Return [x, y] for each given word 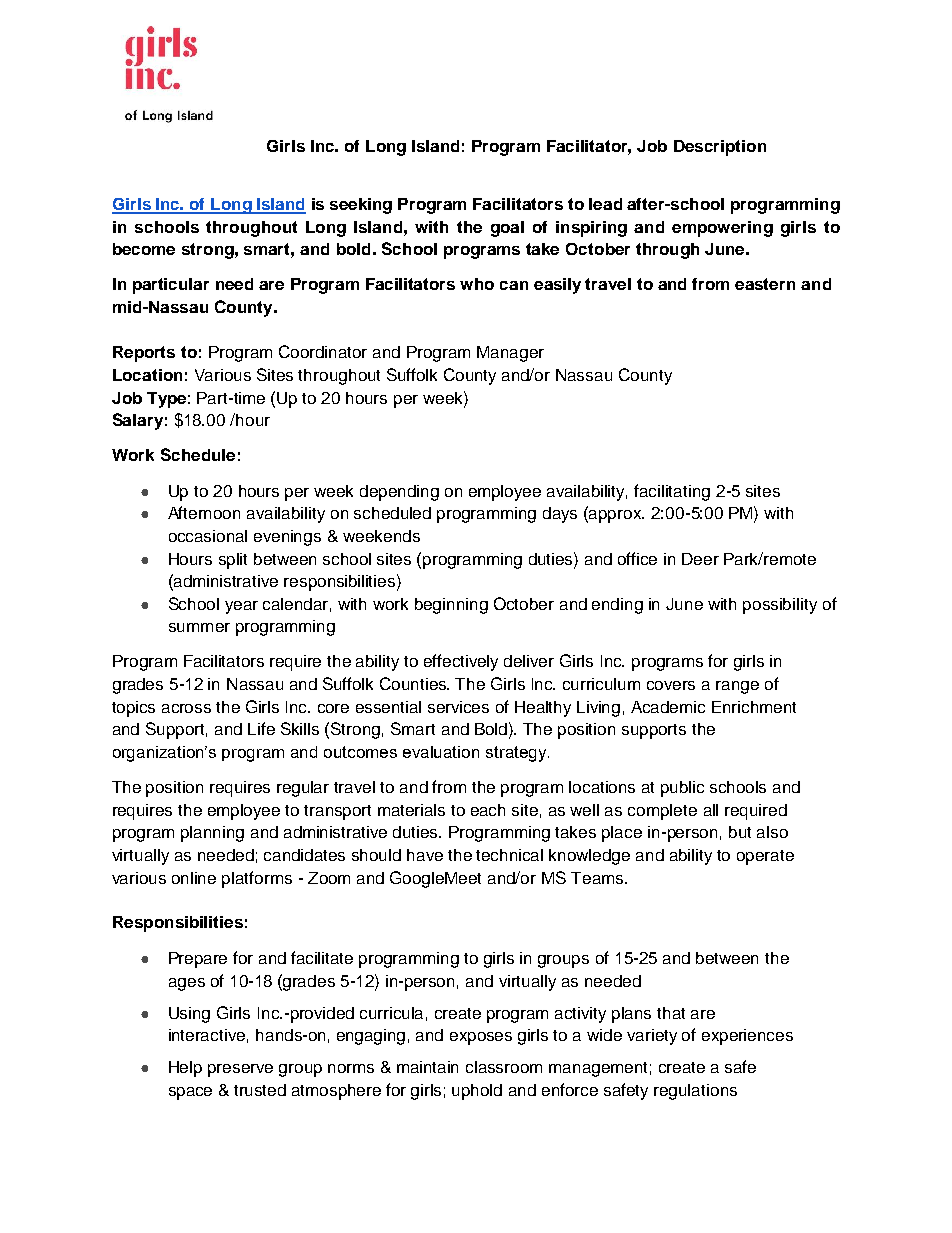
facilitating [672, 492]
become [144, 249]
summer [199, 627]
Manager [510, 354]
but [740, 832]
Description [720, 148]
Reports [144, 354]
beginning [451, 606]
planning [212, 834]
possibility [780, 606]
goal [507, 229]
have [425, 855]
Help [185, 1069]
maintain [427, 1067]
